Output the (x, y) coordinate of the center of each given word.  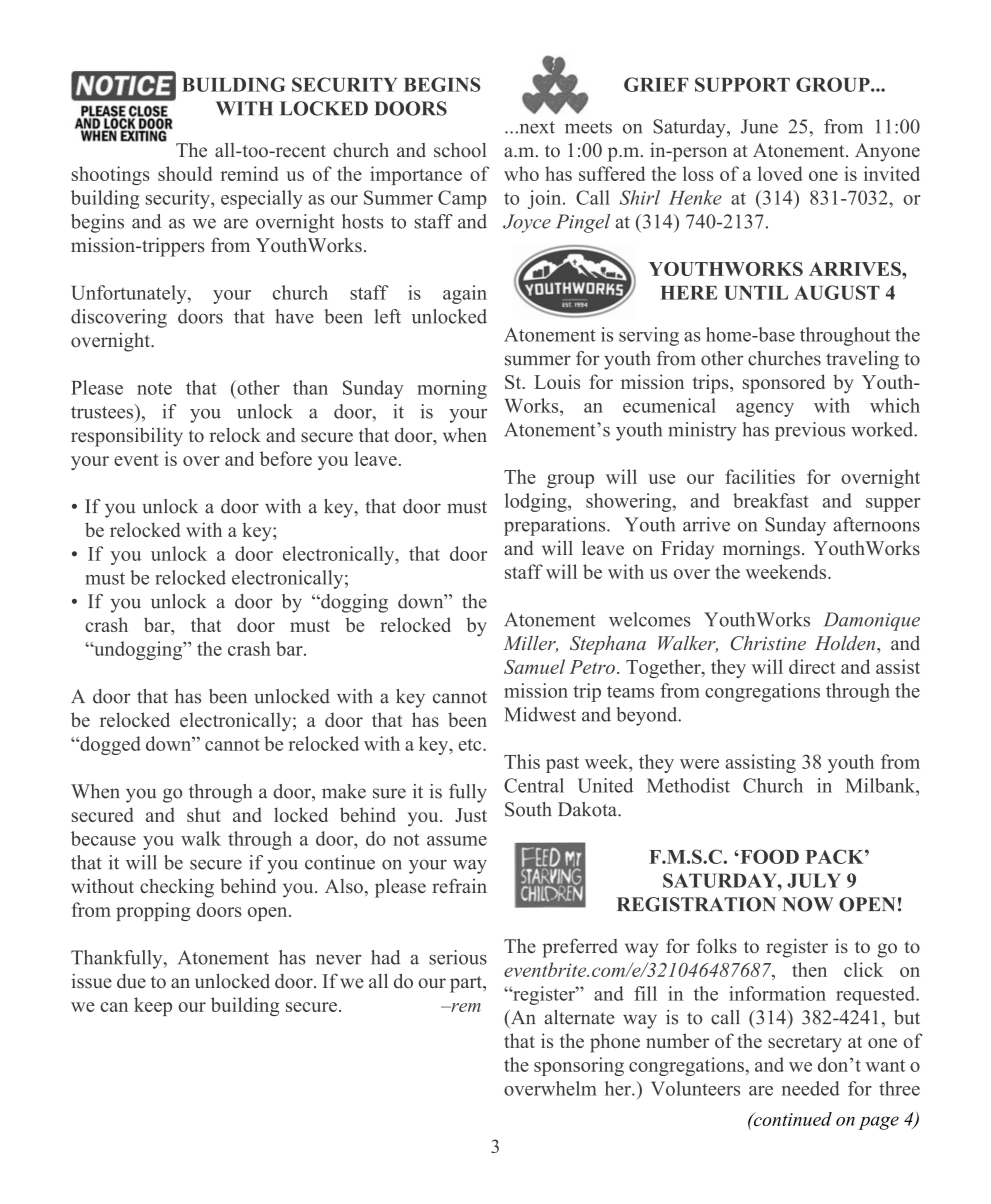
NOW (807, 904)
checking (177, 888)
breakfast (771, 500)
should (185, 173)
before (286, 458)
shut (204, 814)
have (294, 316)
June (759, 126)
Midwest (540, 714)
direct (812, 666)
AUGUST (837, 292)
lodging (537, 502)
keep (153, 1006)
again (465, 294)
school (460, 150)
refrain (459, 886)
